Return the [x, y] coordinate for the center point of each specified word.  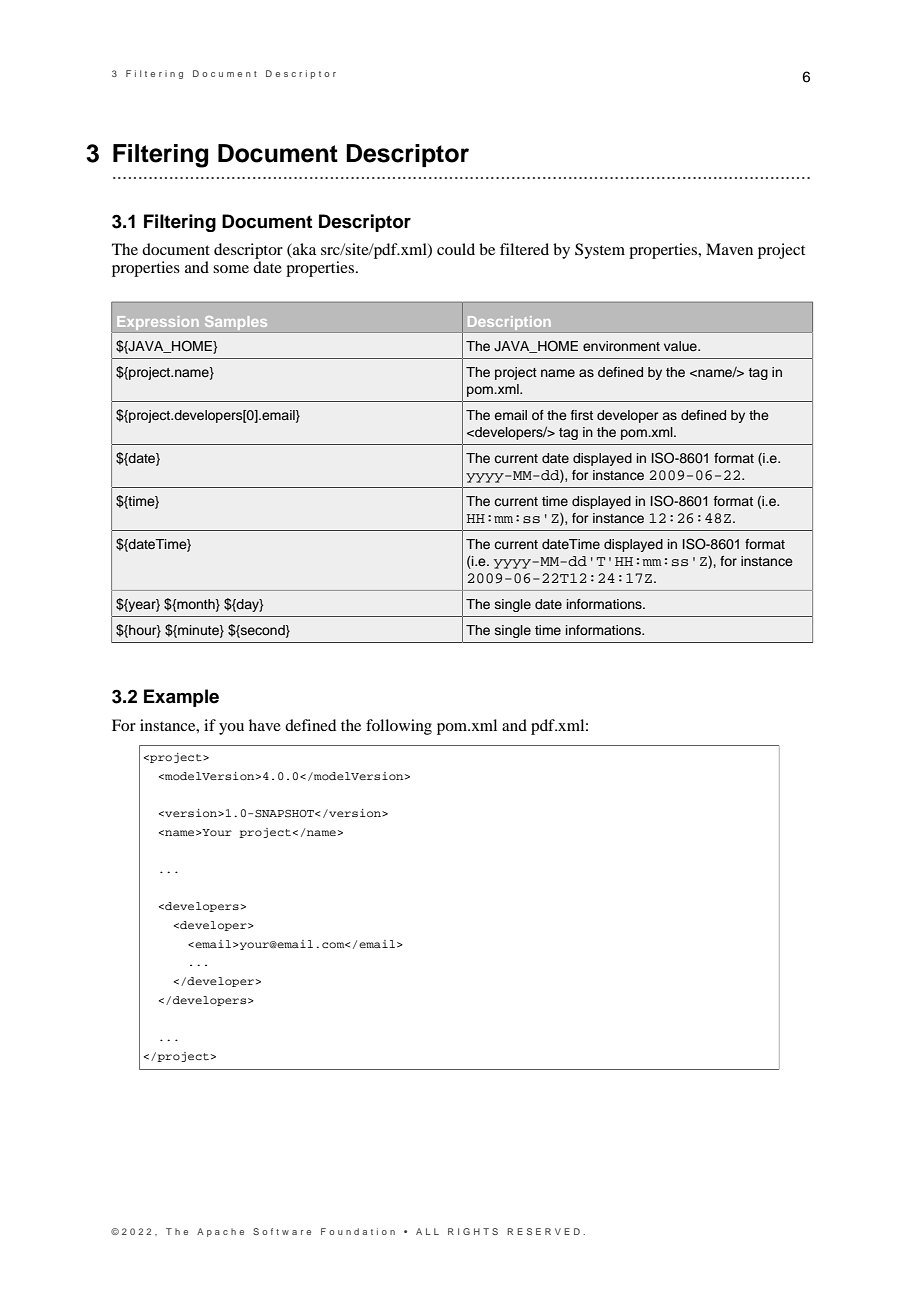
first [582, 415]
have [265, 725]
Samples [236, 323]
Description [509, 323]
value [681, 346]
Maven [729, 249]
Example [181, 698]
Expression [158, 323]
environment [621, 346]
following [399, 727]
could [456, 249]
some [231, 269]
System [600, 251]
